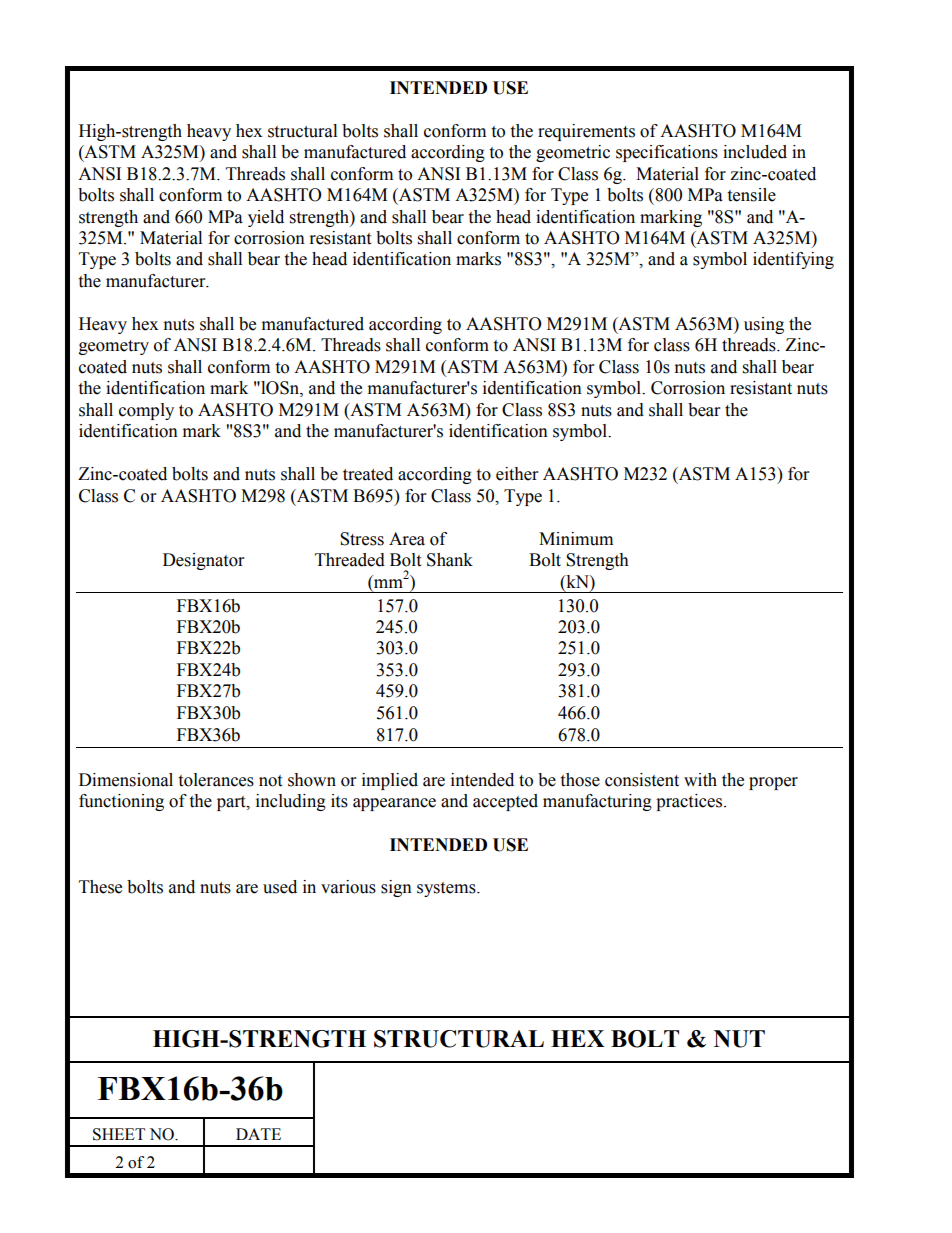 Image resolution: width=952 pixels, height=1233 pixels. I want to click on specifications, so click(667, 153).
